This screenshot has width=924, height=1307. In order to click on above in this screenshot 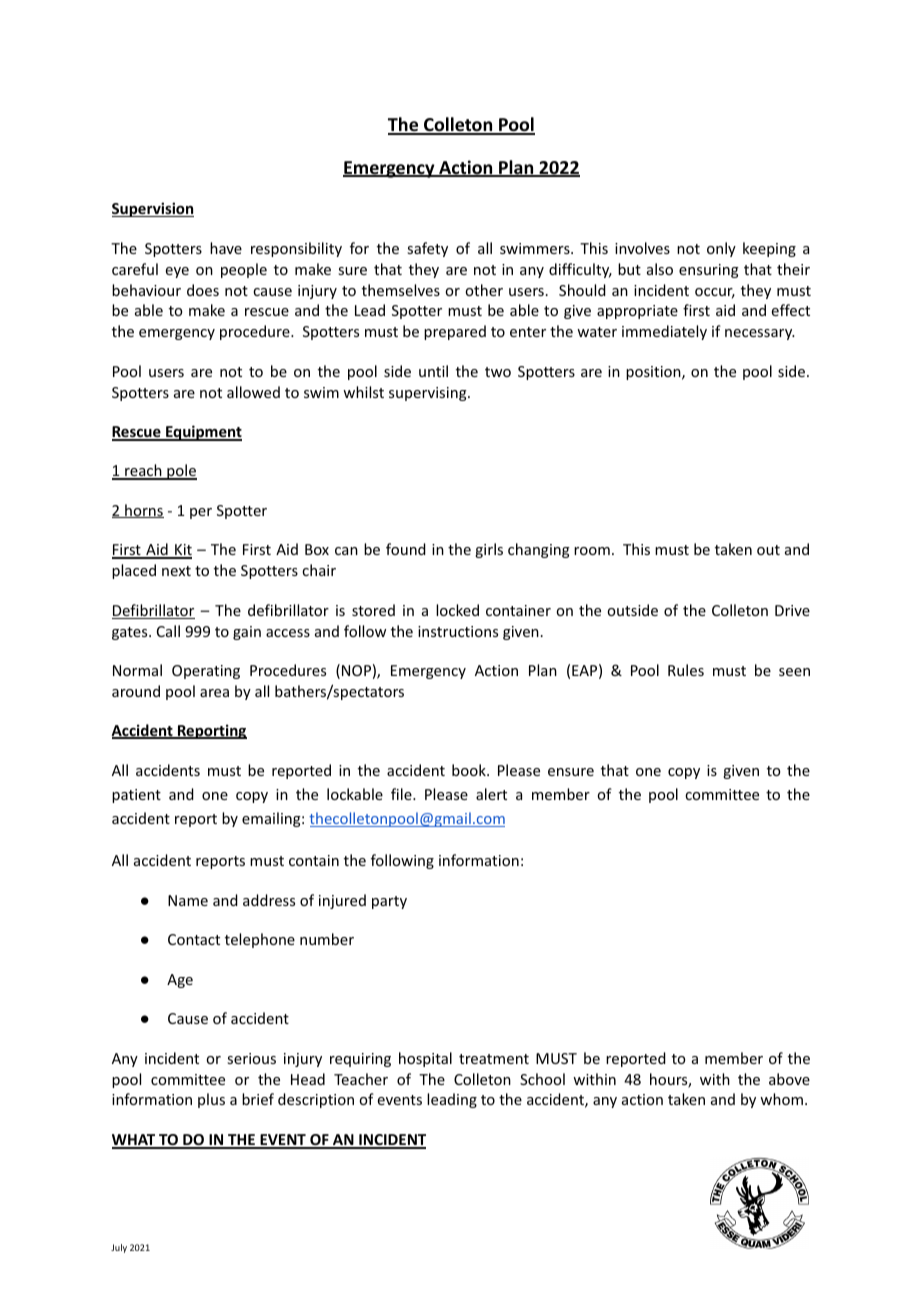, I will do `click(789, 1079)`.
